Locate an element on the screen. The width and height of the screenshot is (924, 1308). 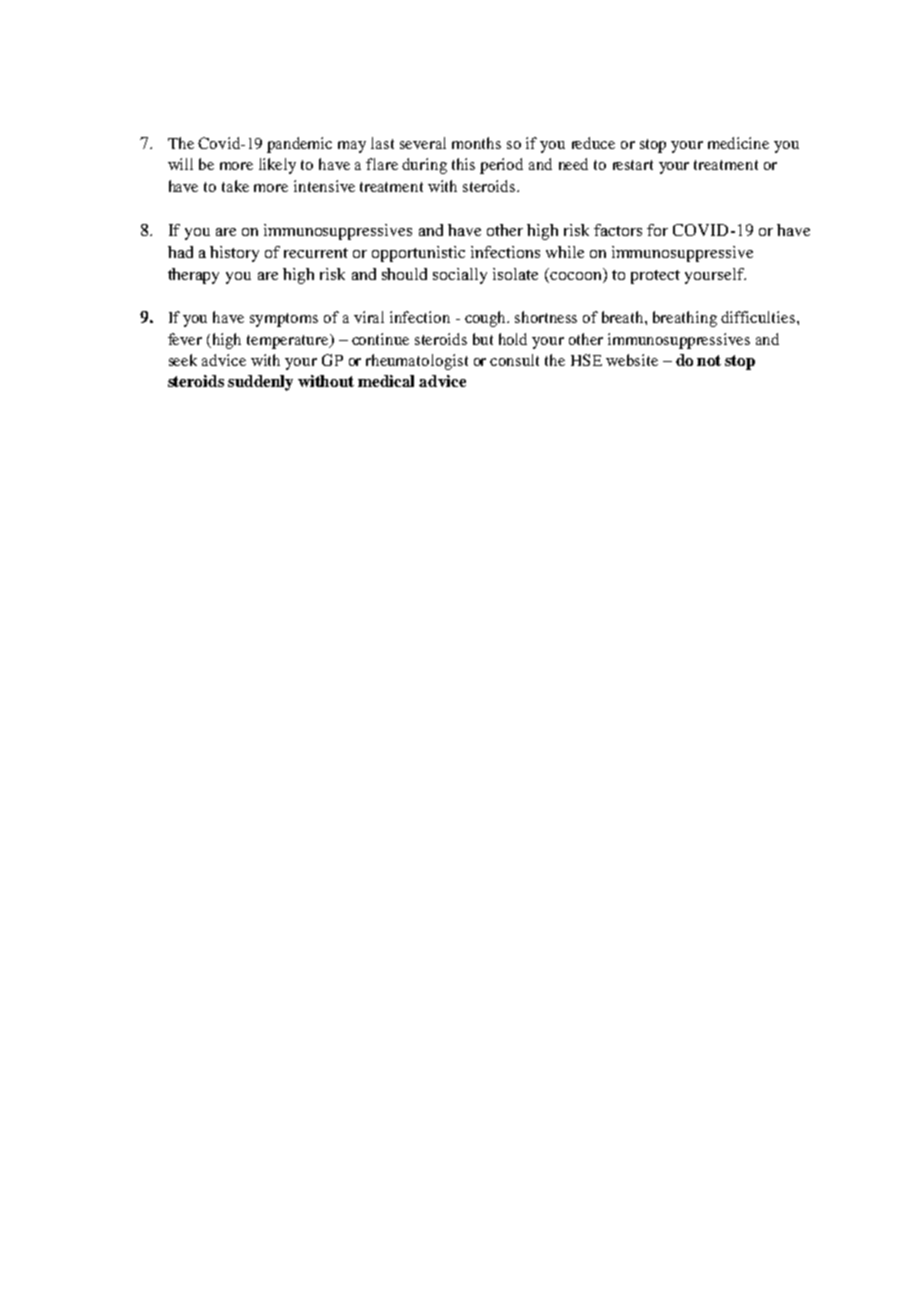
months is located at coordinates (476, 143).
